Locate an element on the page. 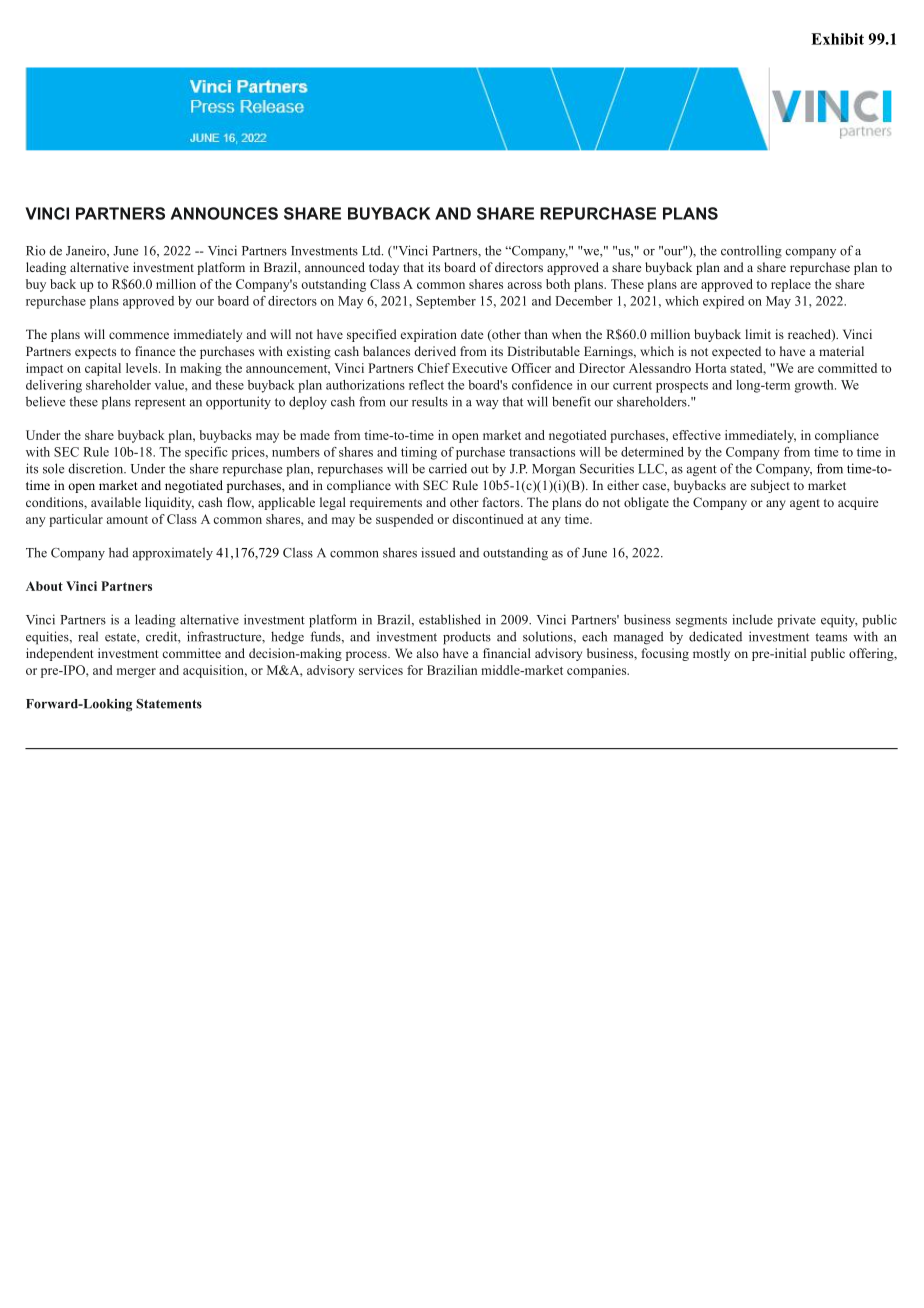  effective is located at coordinates (697, 435).
